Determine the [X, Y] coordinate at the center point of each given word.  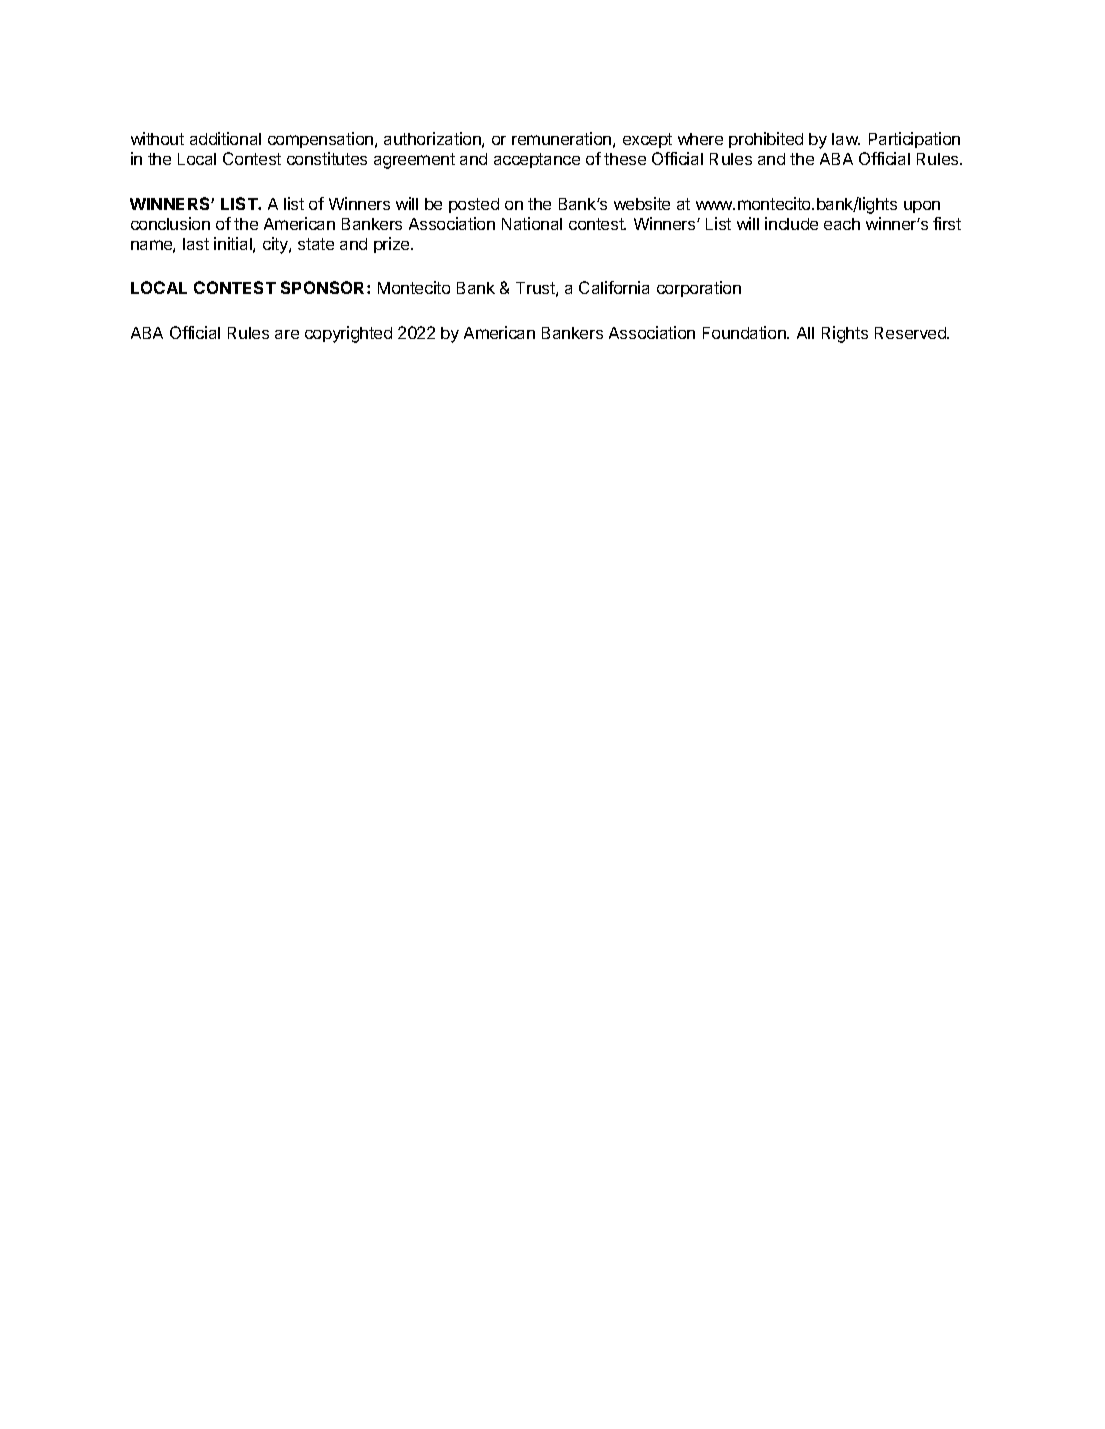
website [642, 203]
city [276, 245]
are [287, 334]
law [846, 139]
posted [474, 205]
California [614, 287]
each [842, 224]
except [647, 140]
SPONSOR [324, 287]
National [532, 223]
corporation [699, 289]
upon [922, 207]
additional [225, 138]
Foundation [745, 332]
